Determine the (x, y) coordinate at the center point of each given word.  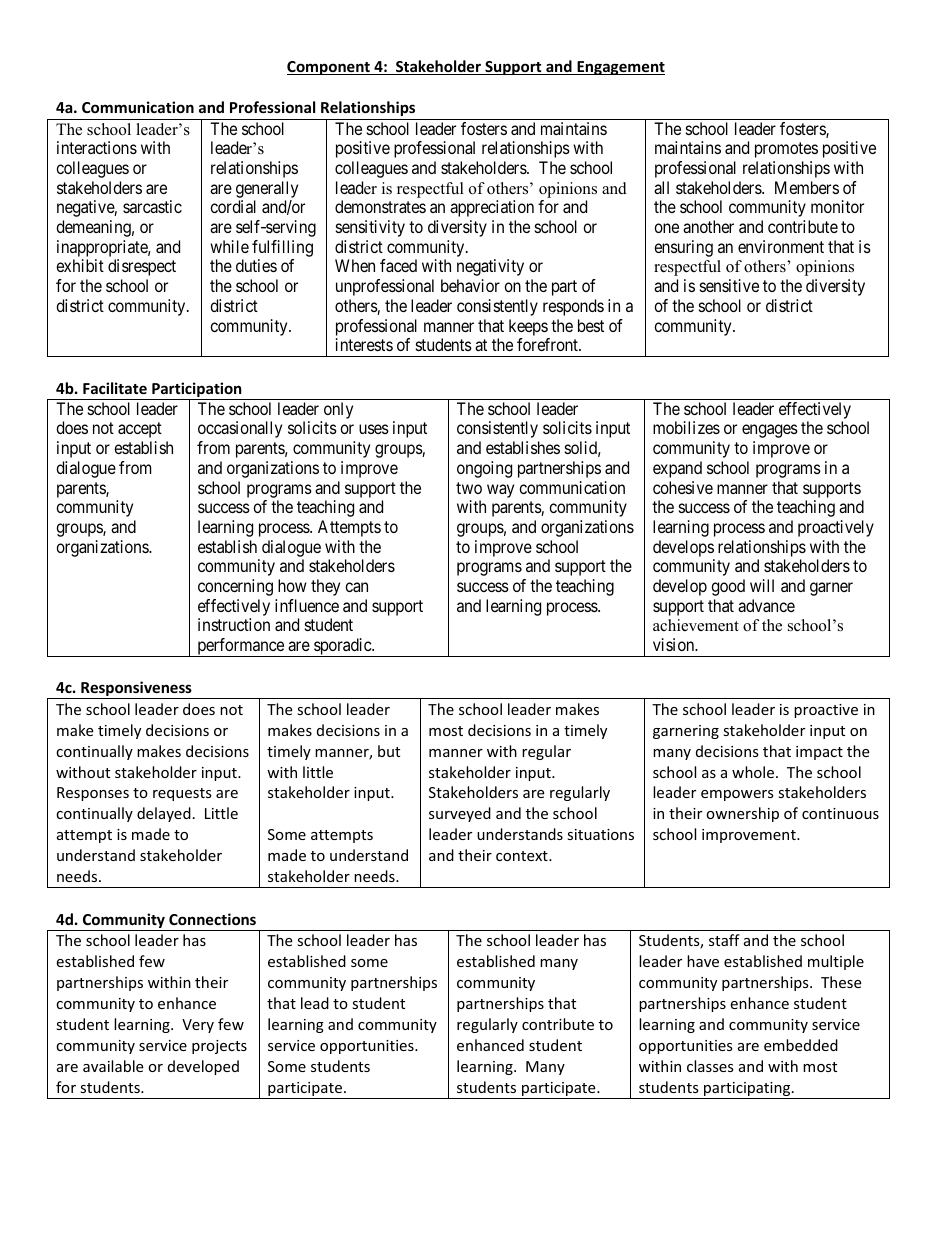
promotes (786, 150)
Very (198, 1026)
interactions (97, 147)
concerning (235, 587)
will (762, 585)
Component (329, 68)
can (356, 587)
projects (219, 1047)
